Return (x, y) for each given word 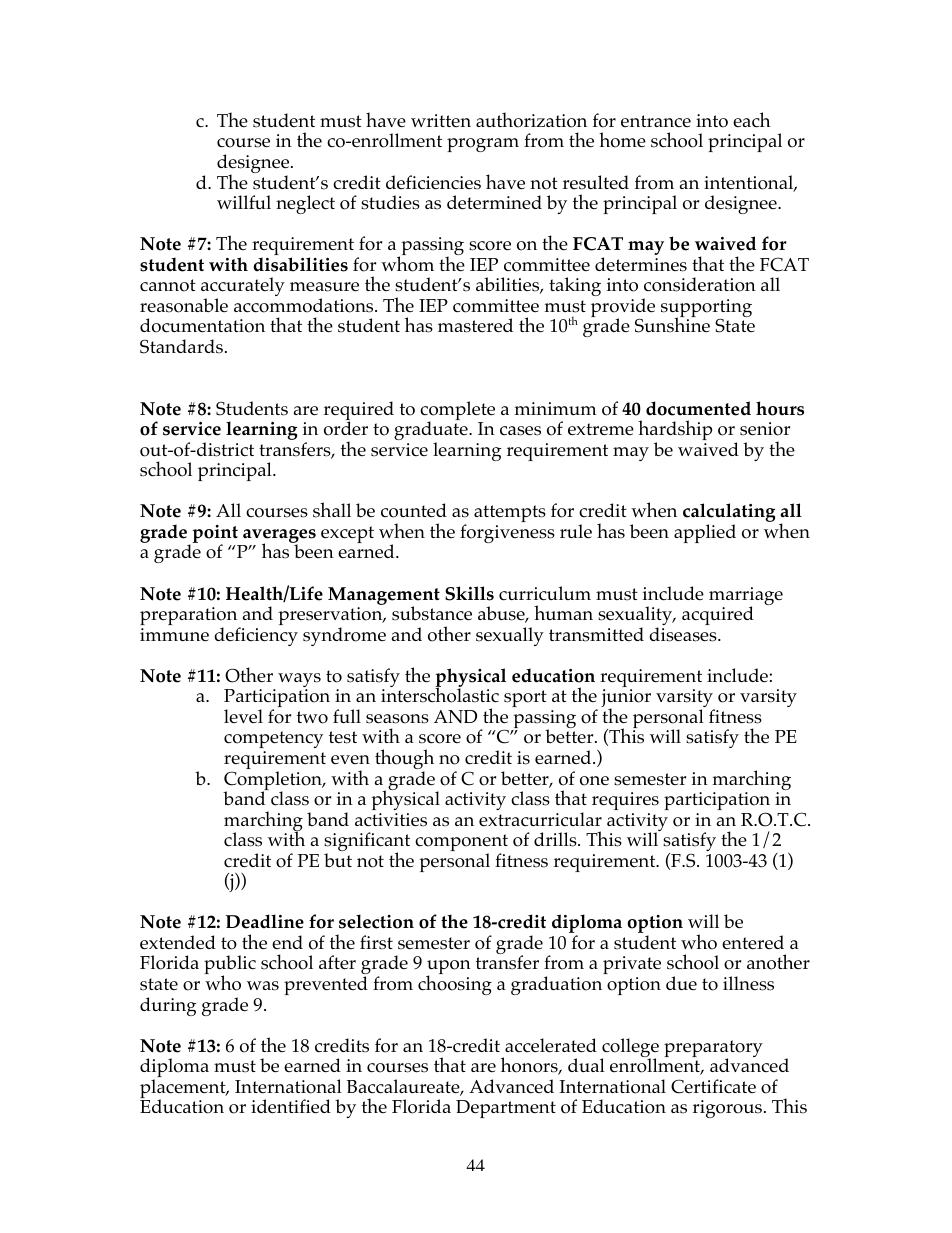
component (461, 844)
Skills (469, 593)
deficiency (256, 636)
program (483, 145)
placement (184, 1090)
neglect (305, 204)
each (752, 120)
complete (457, 412)
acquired (718, 615)
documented (698, 408)
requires (625, 801)
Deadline (265, 921)
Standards (181, 346)
